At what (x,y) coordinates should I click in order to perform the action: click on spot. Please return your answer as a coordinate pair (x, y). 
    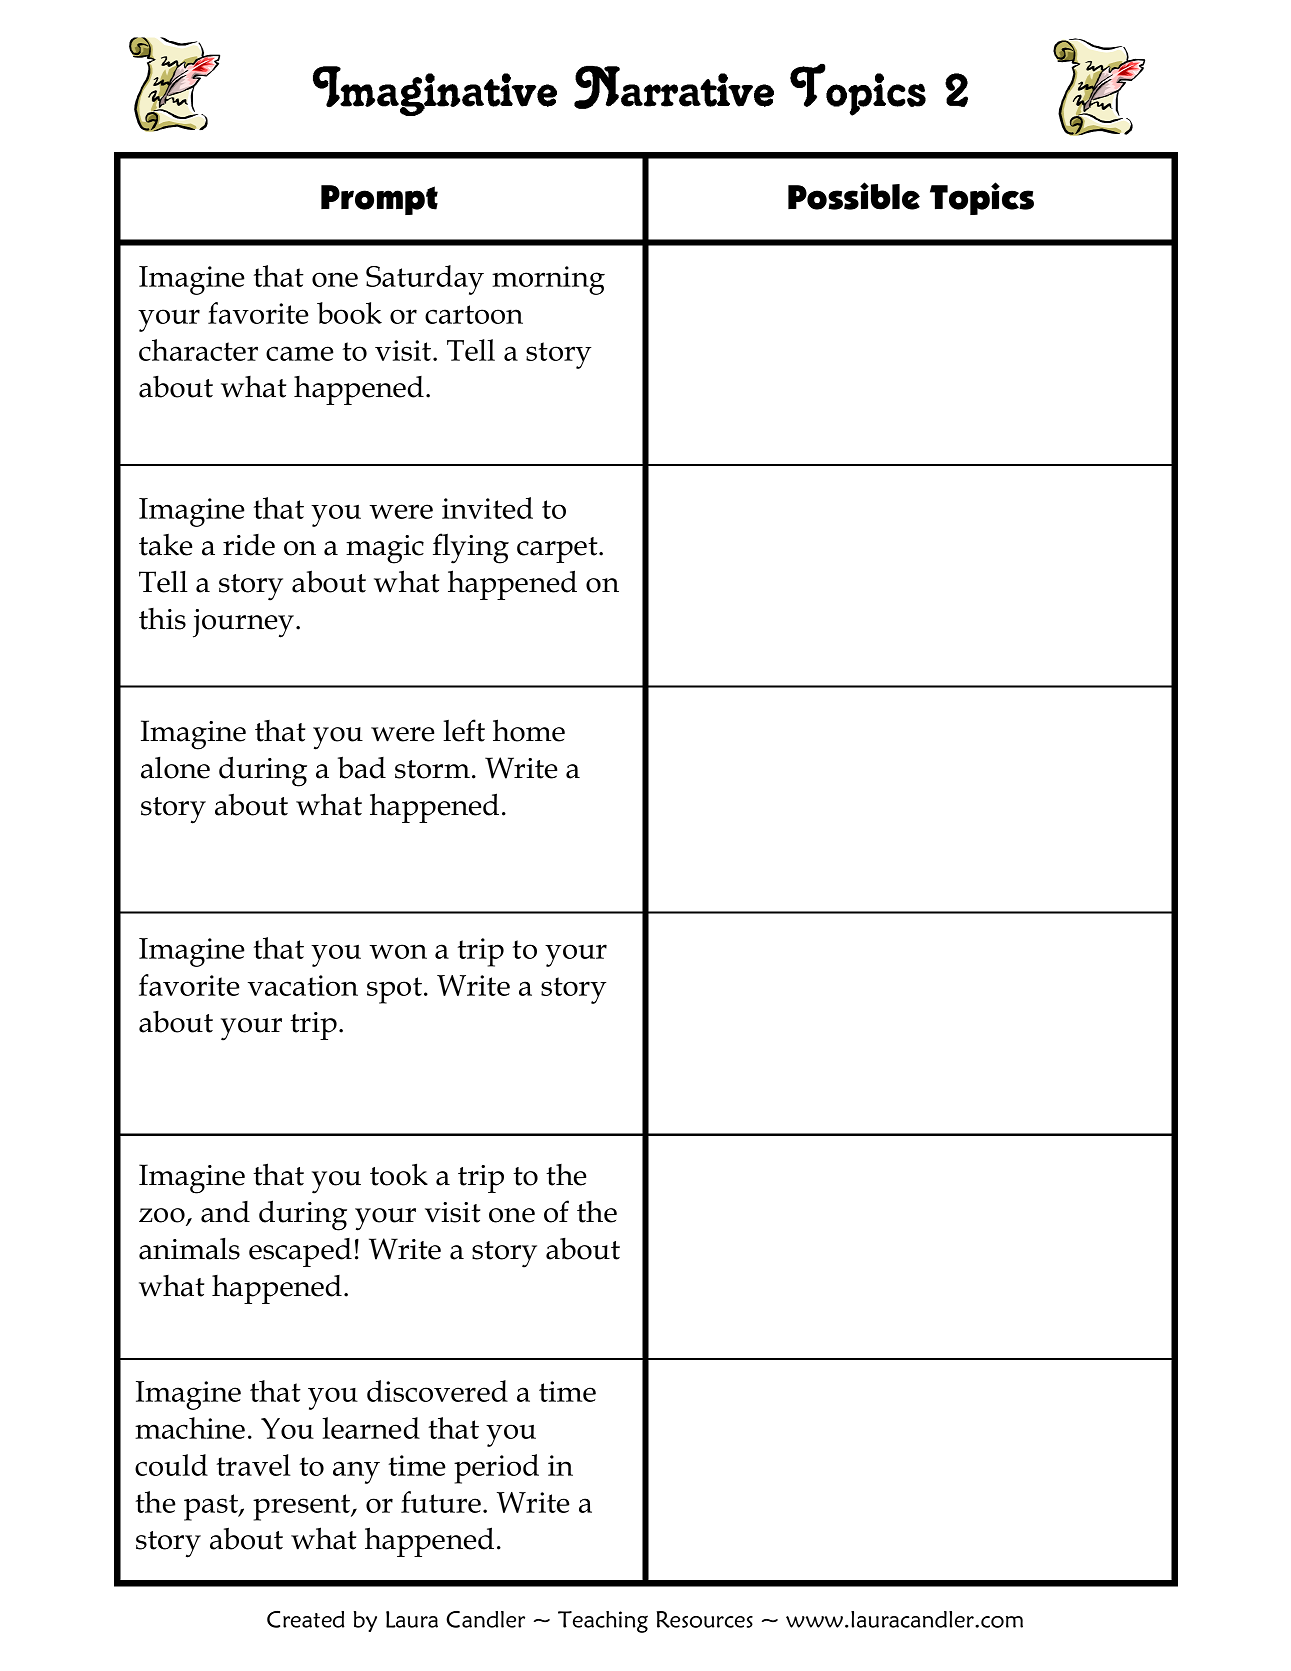
    Looking at the image, I should click on (394, 990).
